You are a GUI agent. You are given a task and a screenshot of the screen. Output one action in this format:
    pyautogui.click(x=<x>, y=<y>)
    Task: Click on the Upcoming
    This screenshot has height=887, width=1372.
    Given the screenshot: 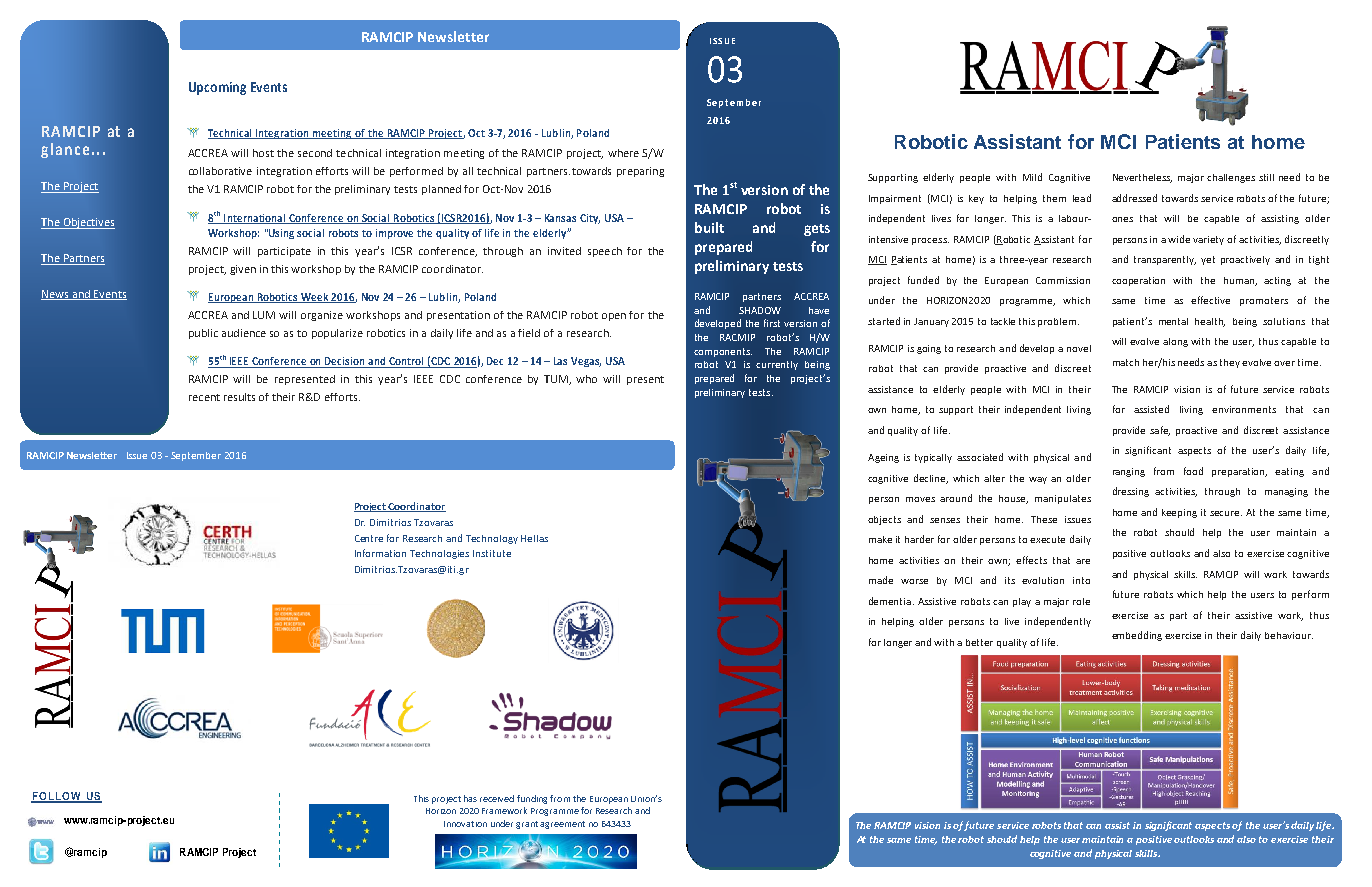 What is the action you would take?
    pyautogui.click(x=217, y=88)
